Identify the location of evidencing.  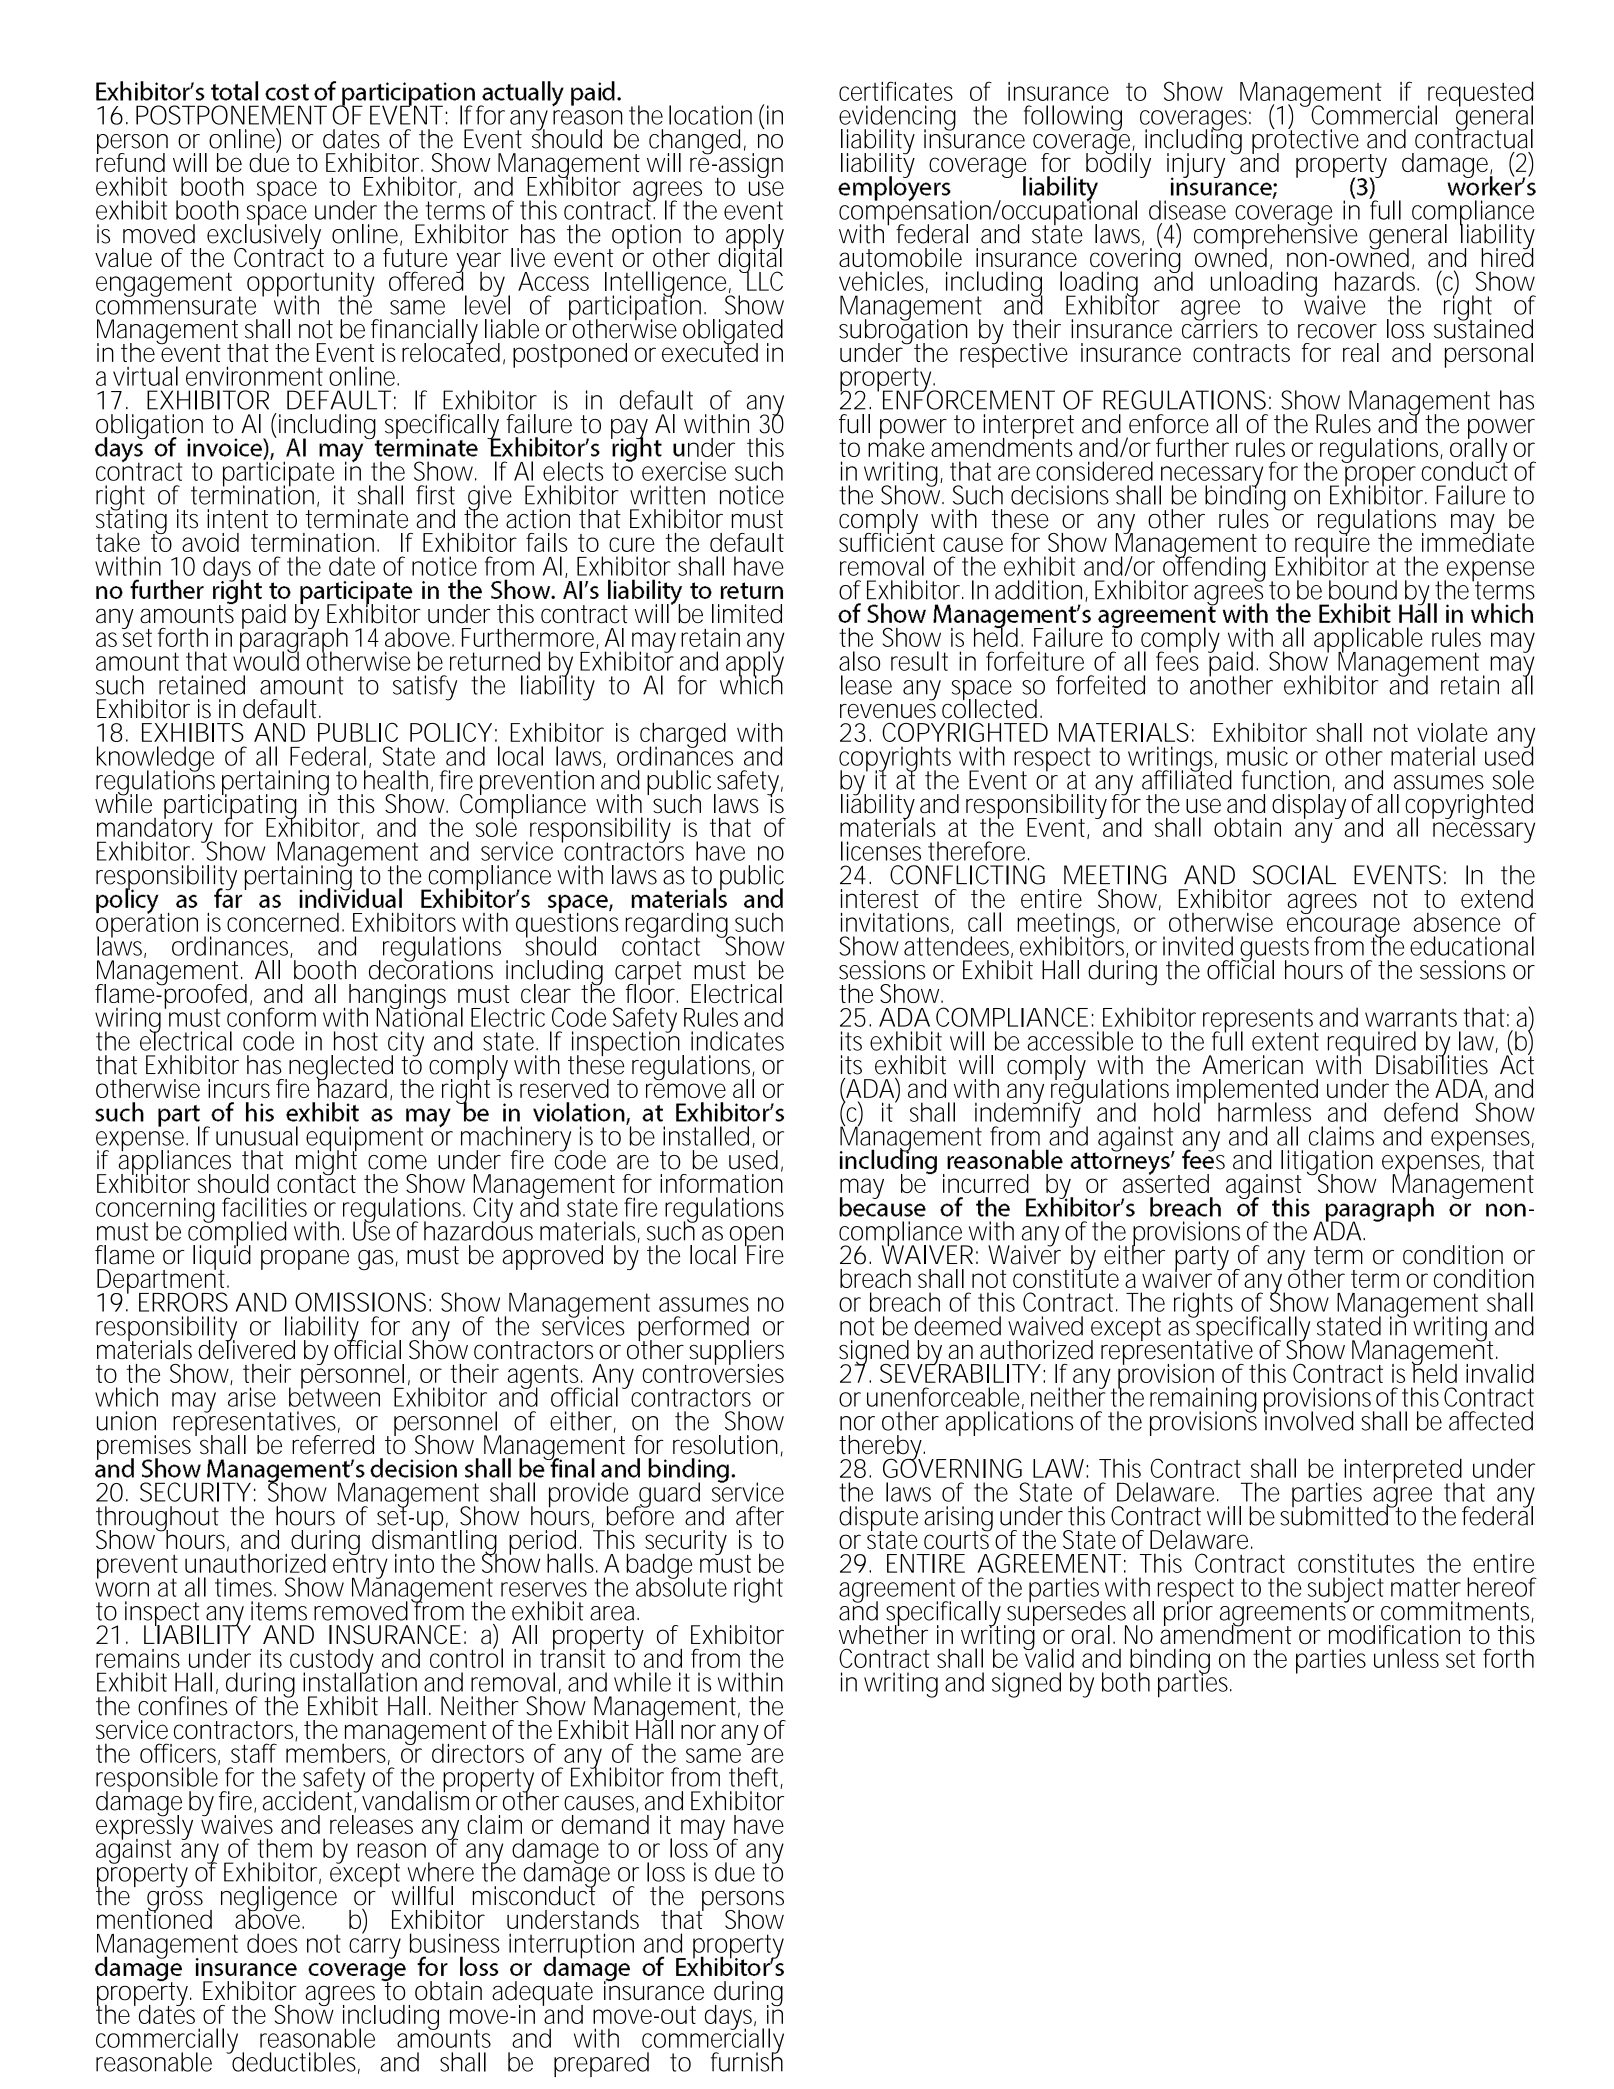
(897, 119).
